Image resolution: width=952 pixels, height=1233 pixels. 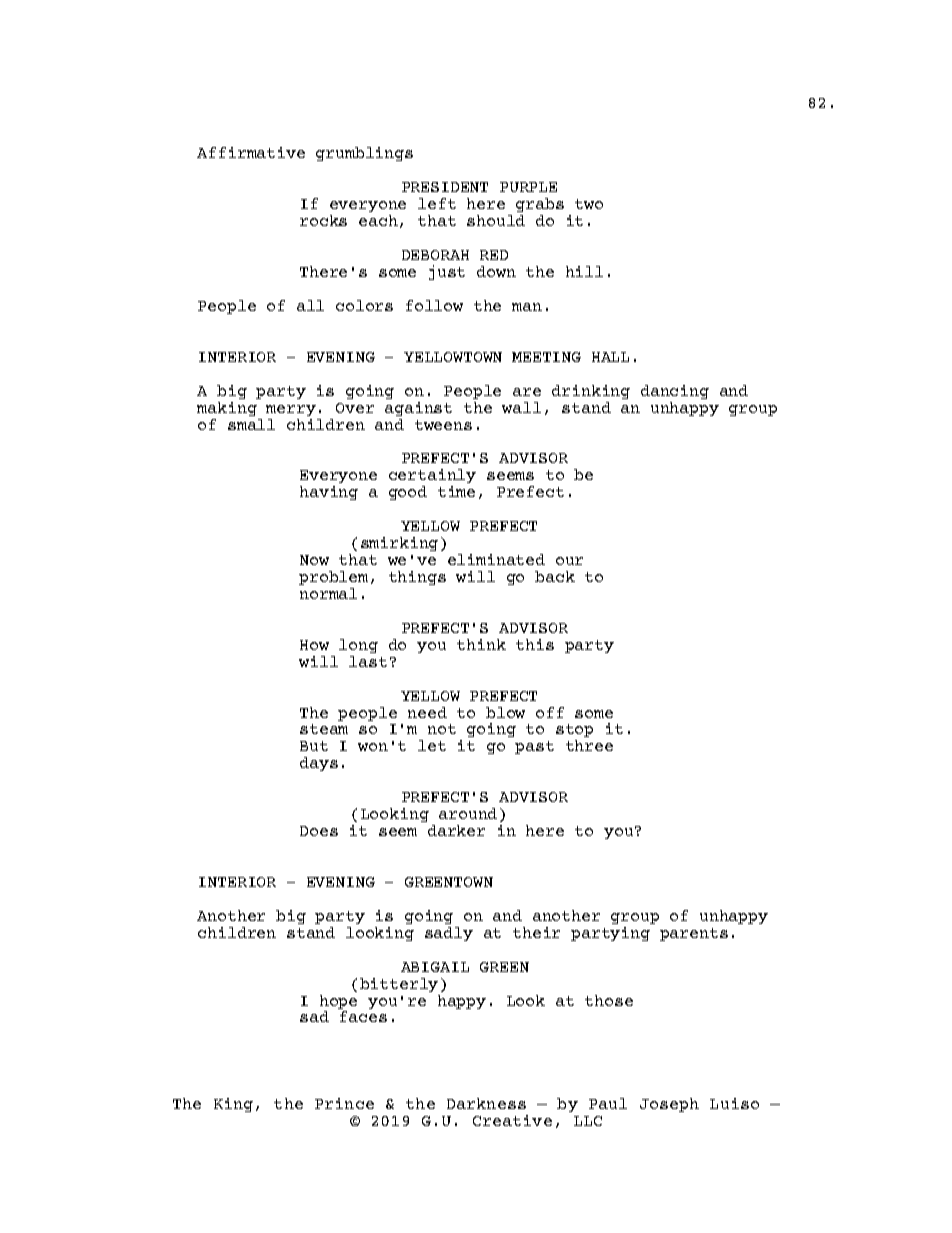 I want to click on two, so click(x=589, y=204).
